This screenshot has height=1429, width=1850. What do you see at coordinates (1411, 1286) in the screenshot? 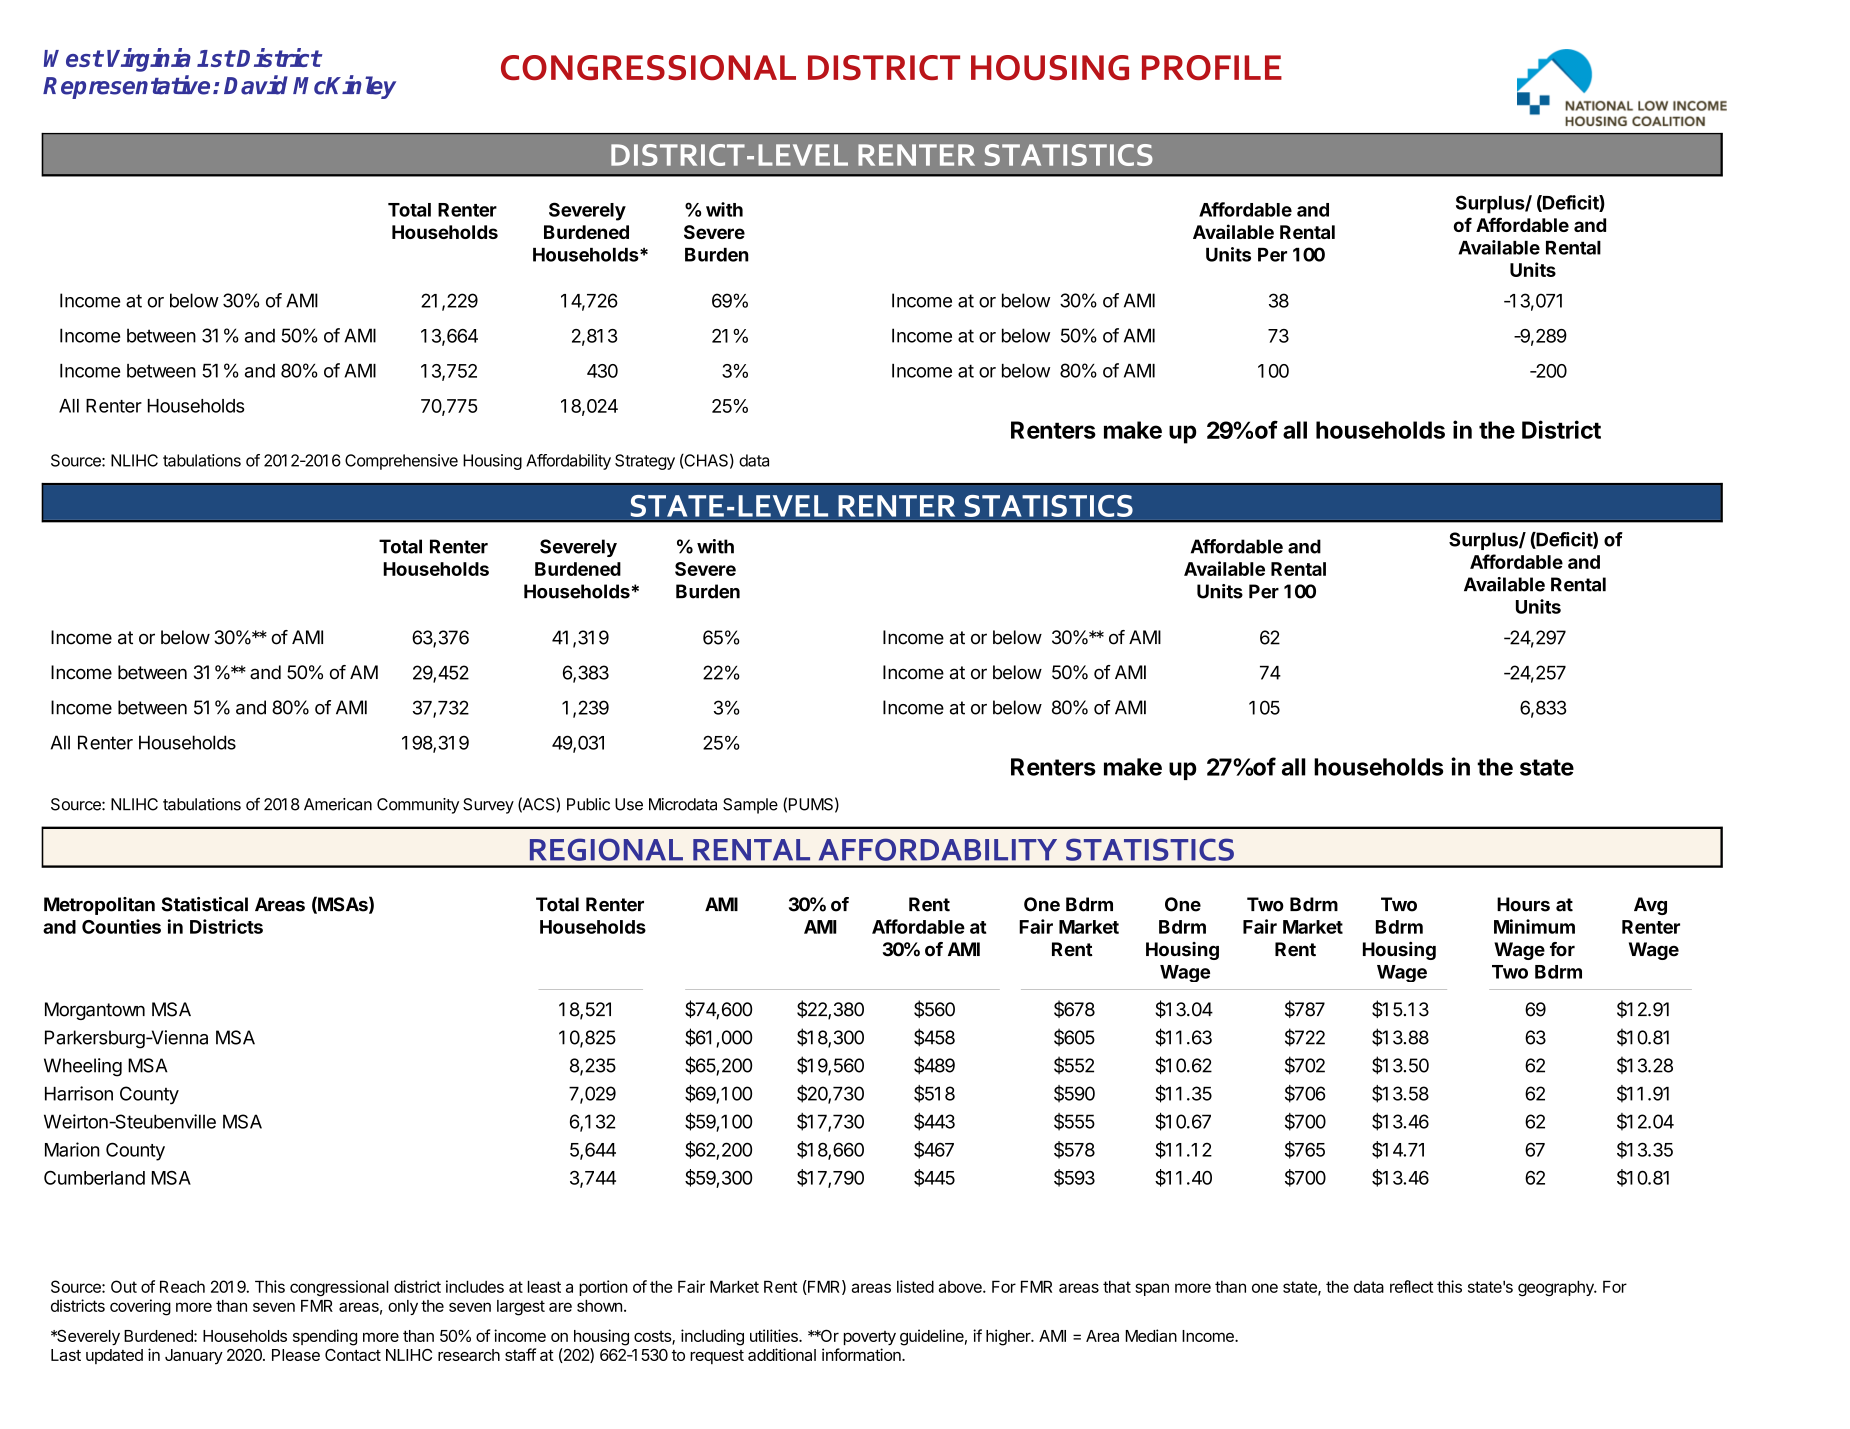
I see `reflect` at bounding box center [1411, 1286].
